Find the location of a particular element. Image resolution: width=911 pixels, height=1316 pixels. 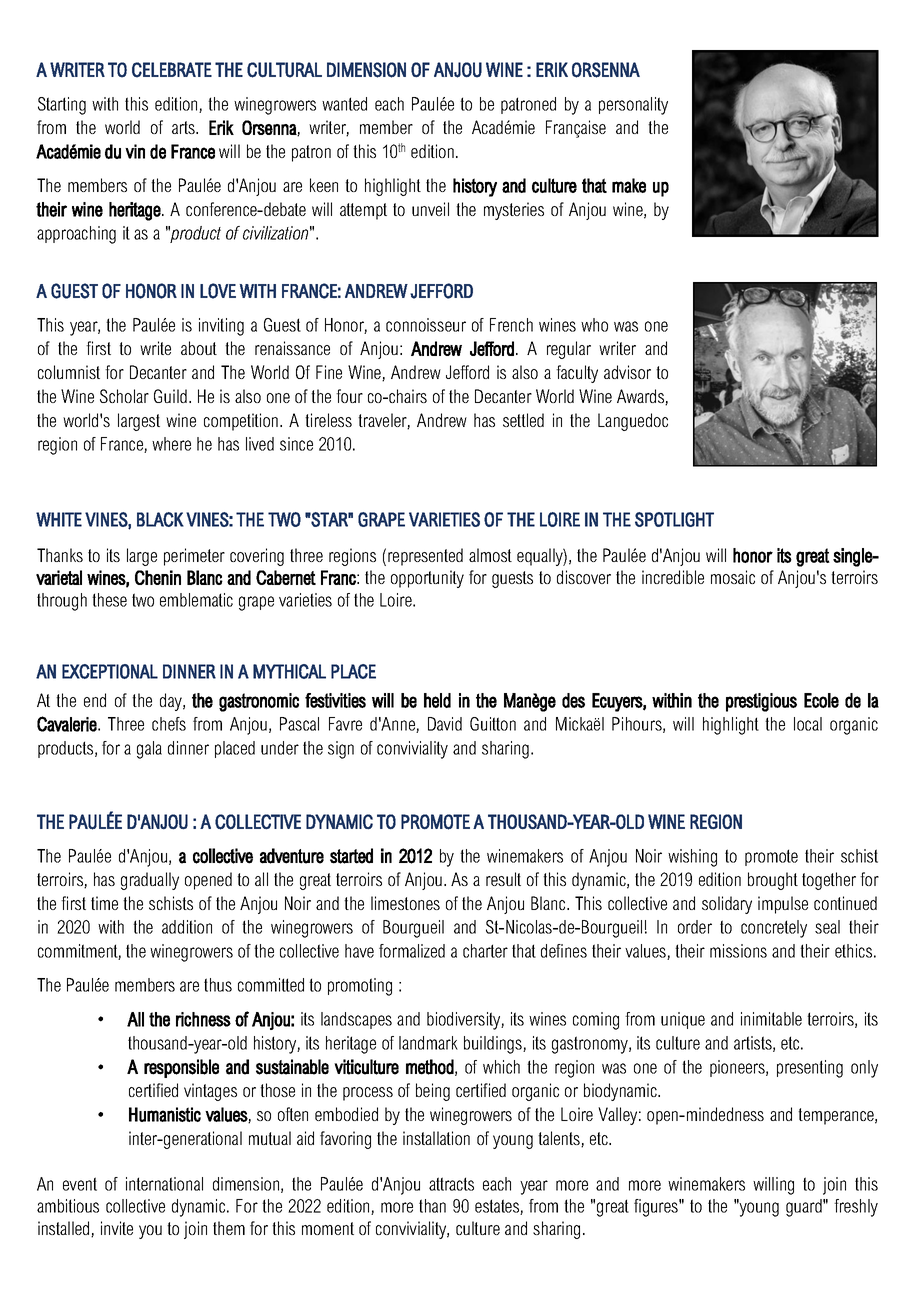

invite is located at coordinates (117, 1228).
